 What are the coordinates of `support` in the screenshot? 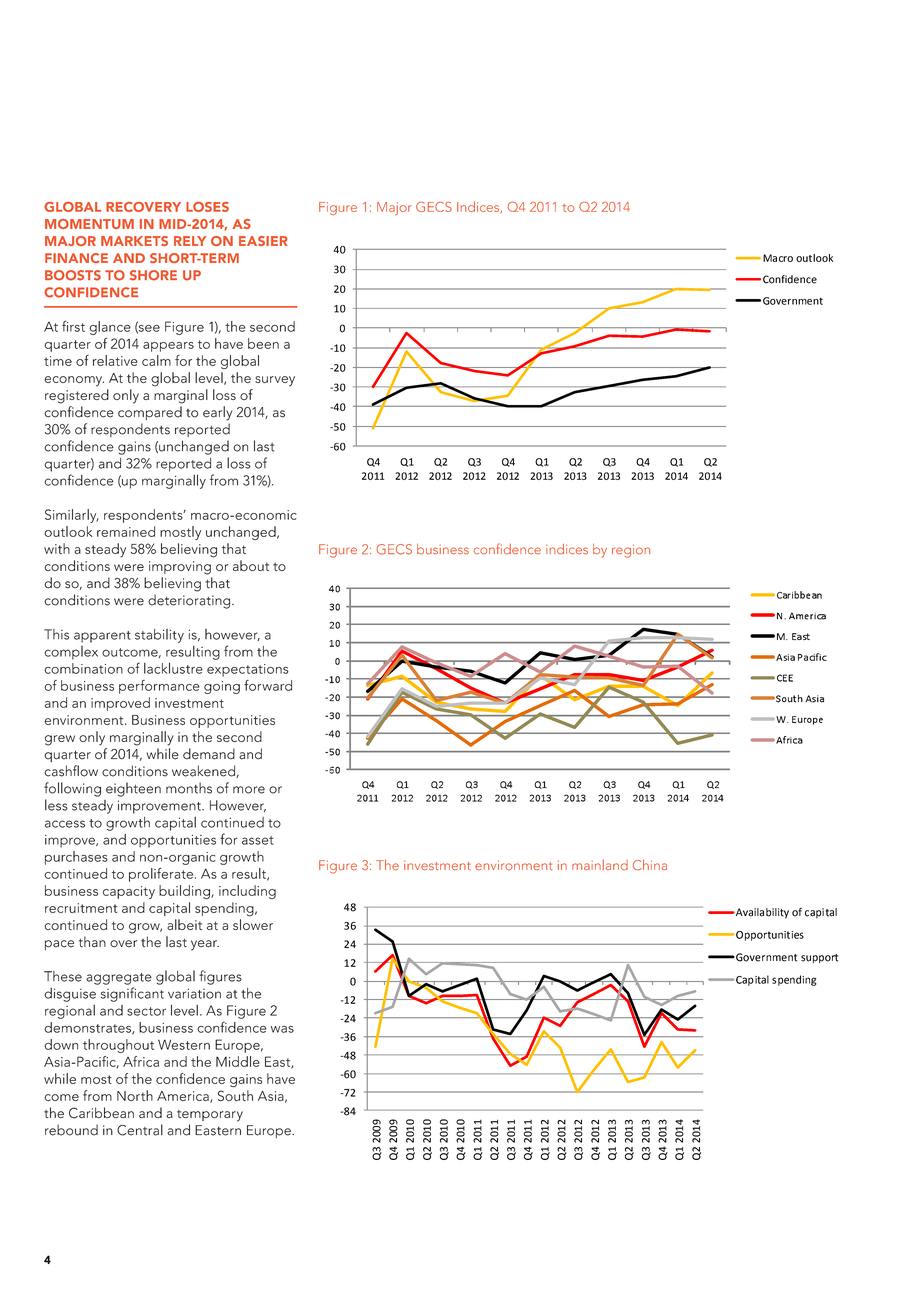 It's located at (819, 958).
